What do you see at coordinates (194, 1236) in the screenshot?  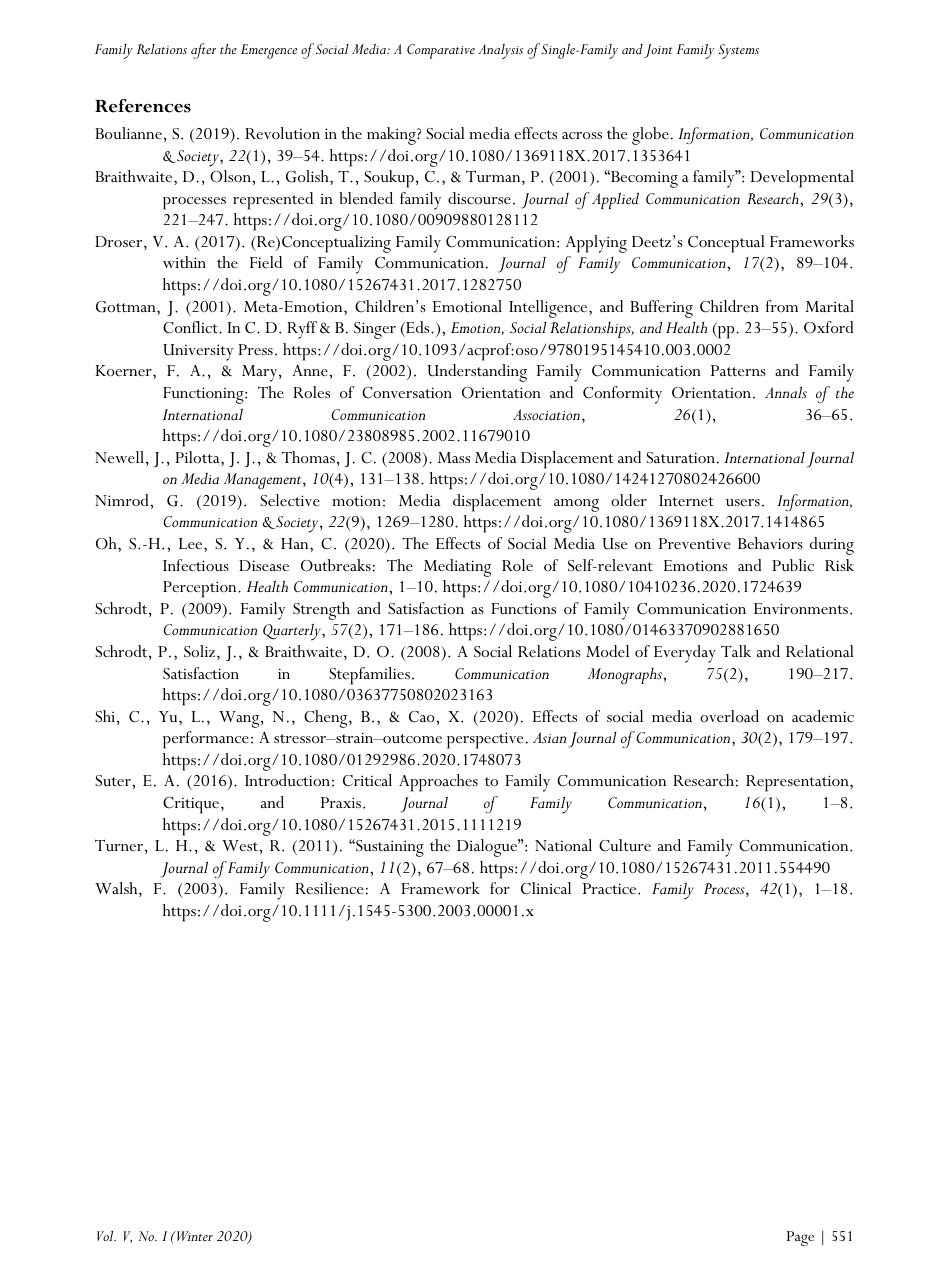 I see `Winter` at bounding box center [194, 1236].
